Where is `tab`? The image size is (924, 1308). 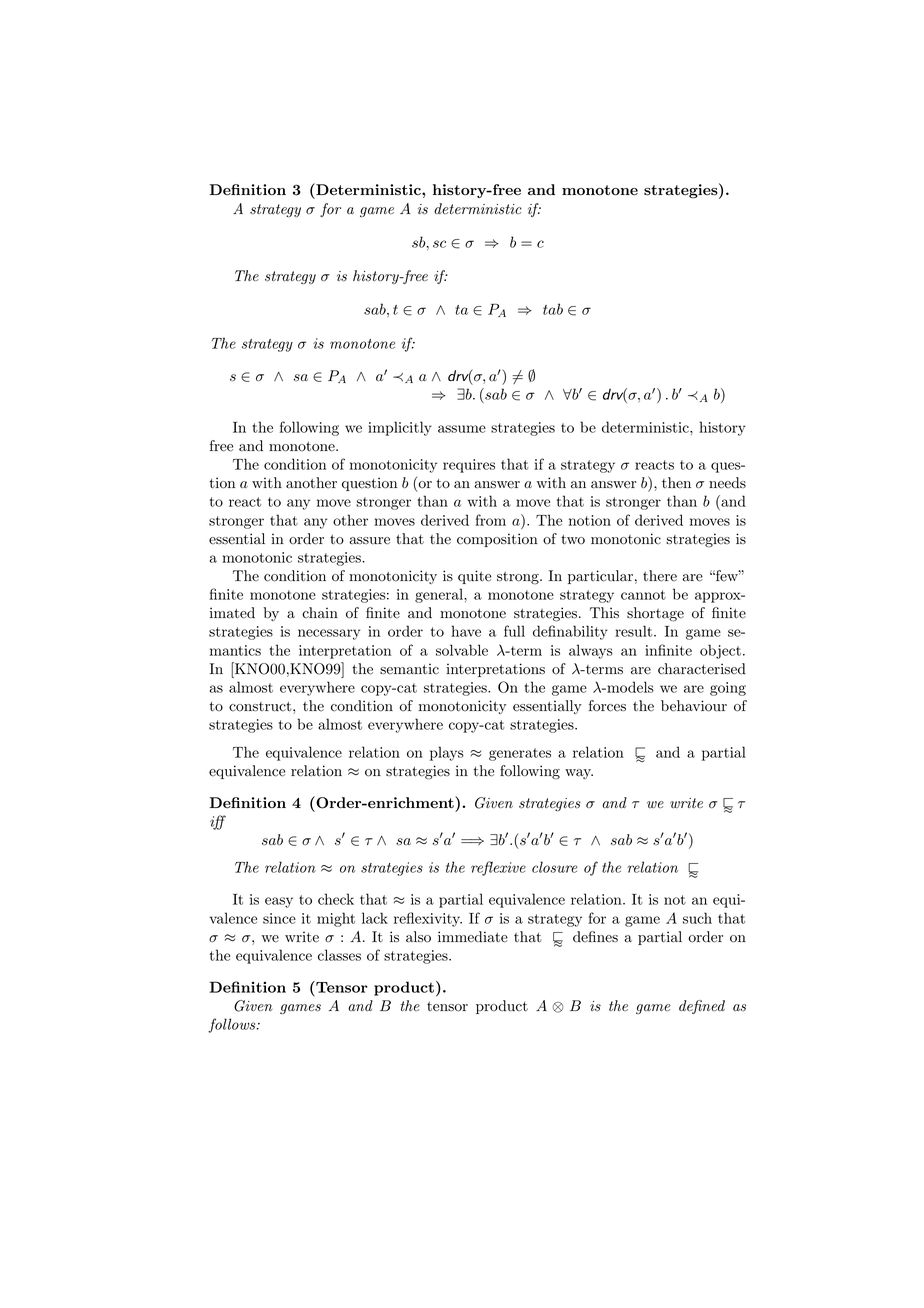
tab is located at coordinates (553, 309).
